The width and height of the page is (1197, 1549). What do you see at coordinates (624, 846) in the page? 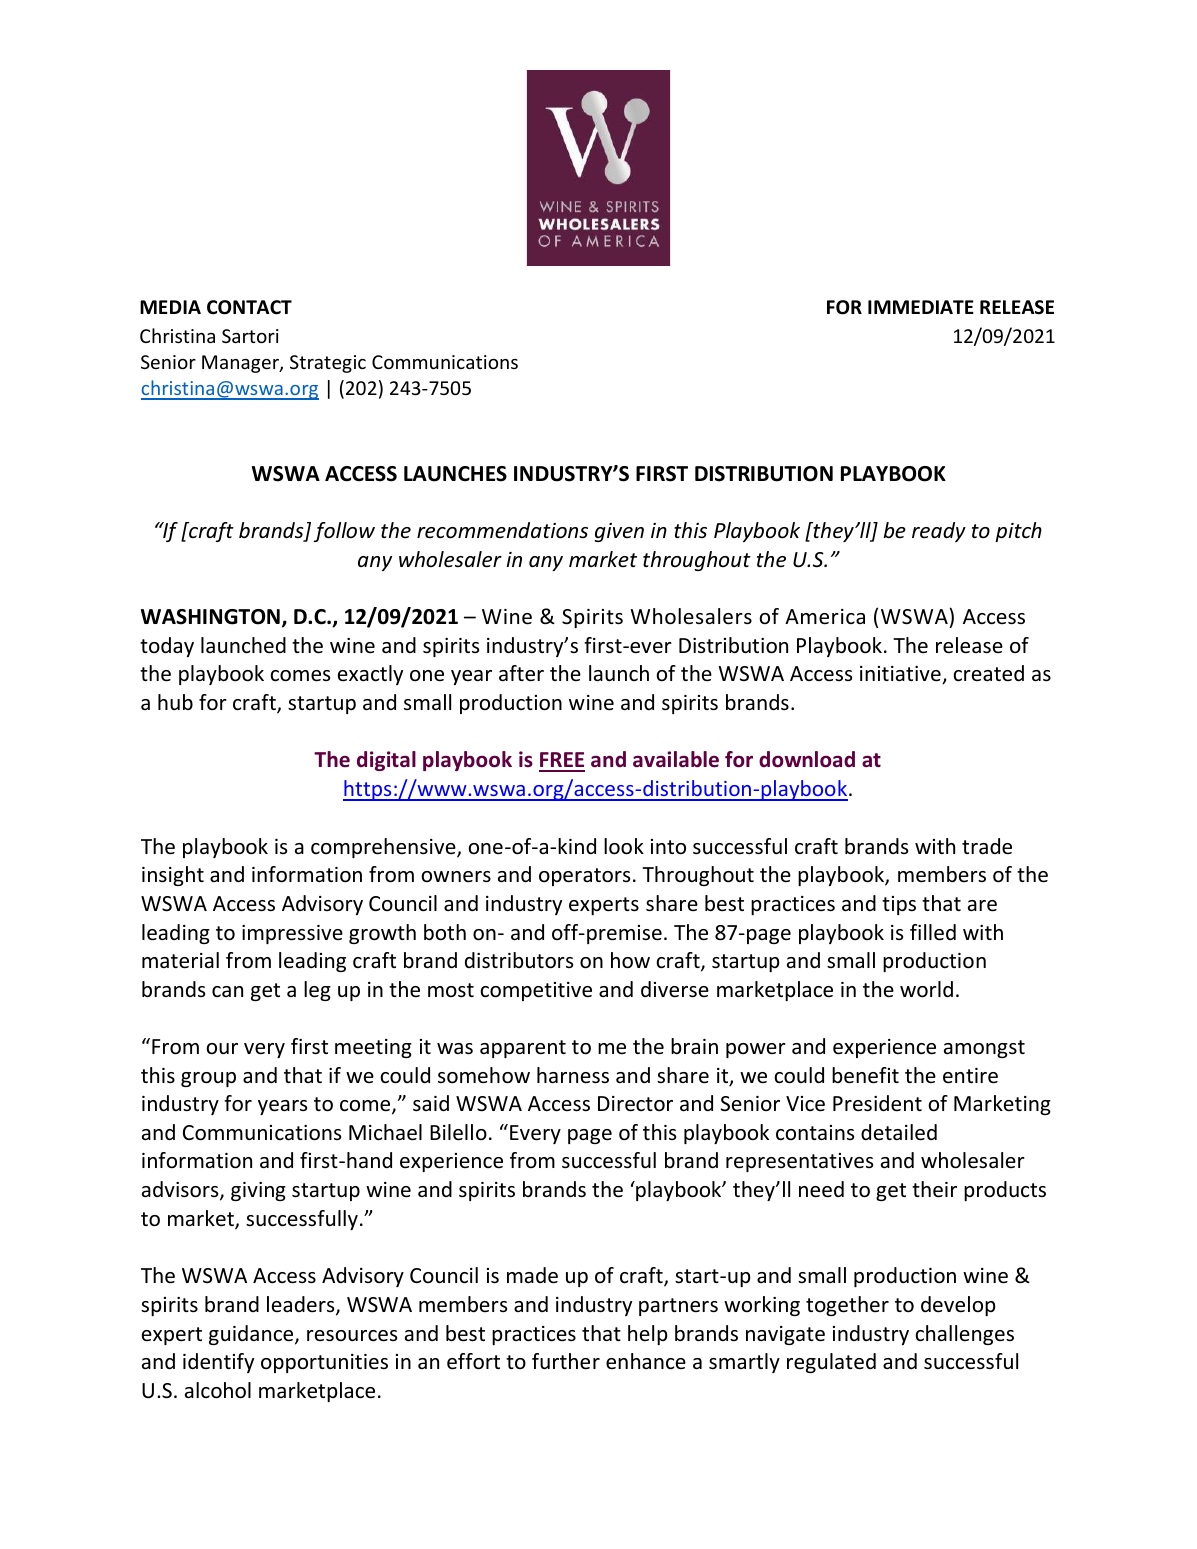
I see `look` at bounding box center [624, 846].
